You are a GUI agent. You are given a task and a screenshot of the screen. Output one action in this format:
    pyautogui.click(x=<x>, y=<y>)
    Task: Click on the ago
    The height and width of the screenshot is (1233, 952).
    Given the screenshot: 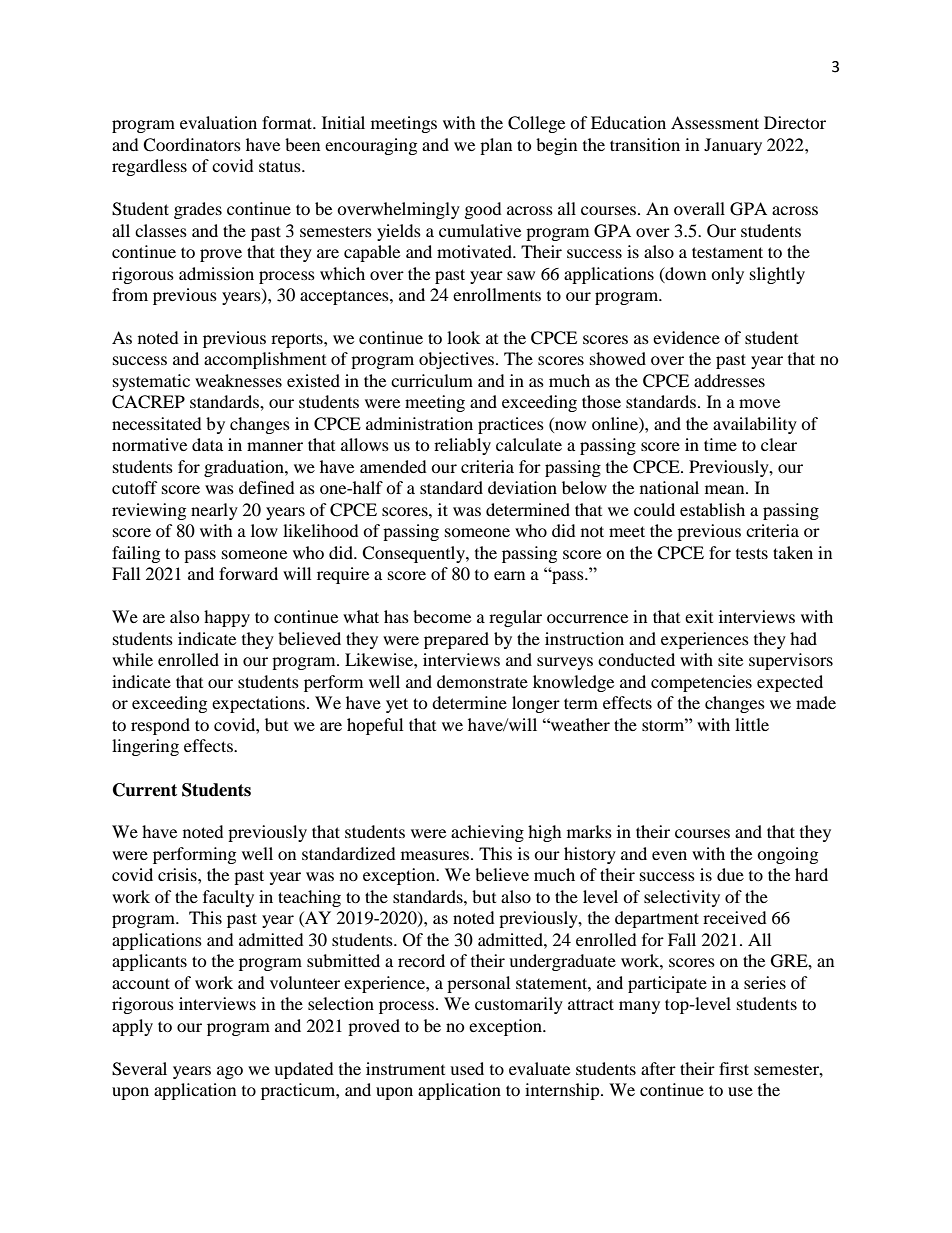 What is the action you would take?
    pyautogui.click(x=230, y=1072)
